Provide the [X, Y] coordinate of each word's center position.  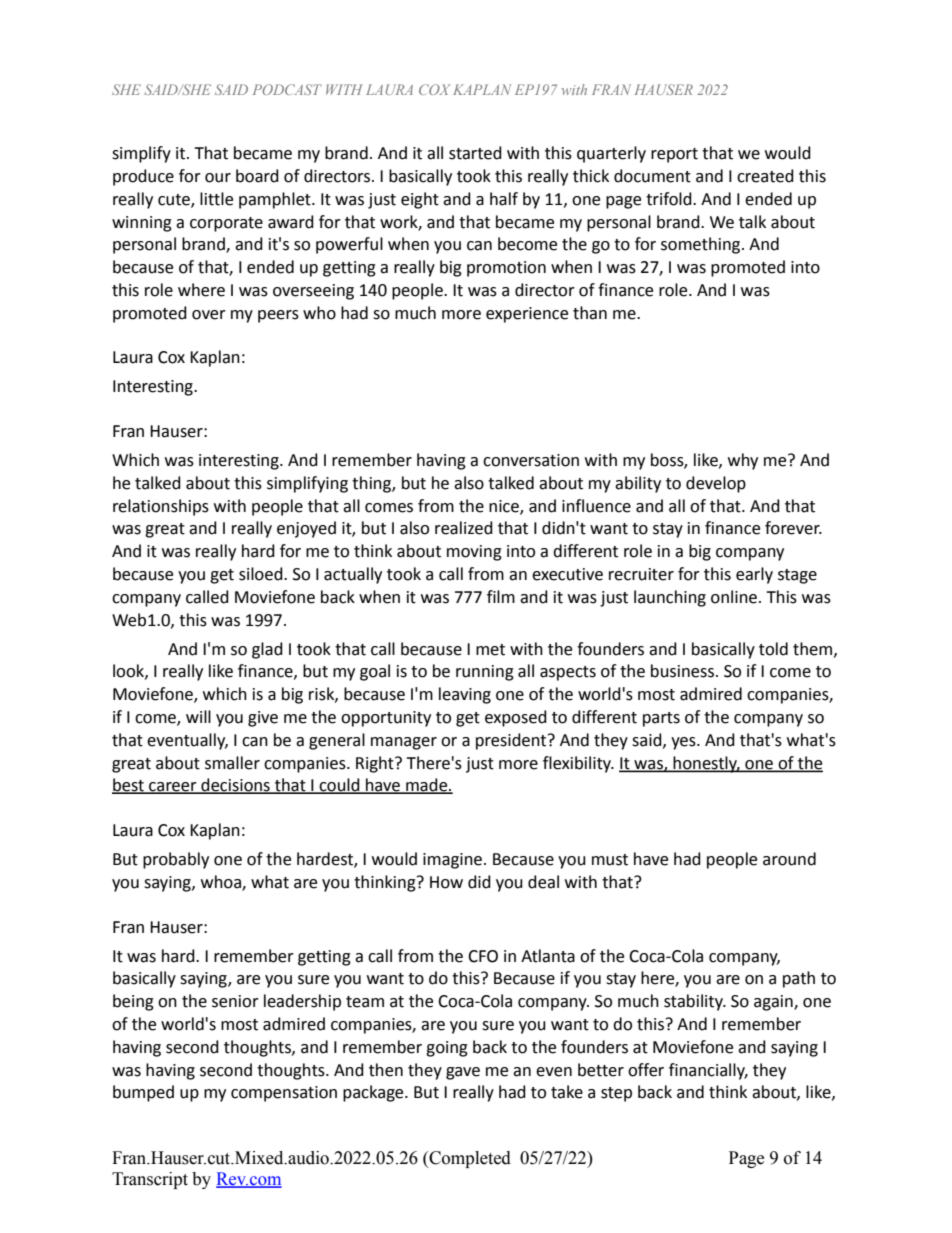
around [789, 859]
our [218, 178]
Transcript [150, 1180]
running [485, 673]
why [743, 461]
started [475, 153]
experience [527, 315]
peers [278, 316]
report [674, 155]
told [773, 649]
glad [267, 650]
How [446, 882]
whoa [222, 883]
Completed [469, 1159]
